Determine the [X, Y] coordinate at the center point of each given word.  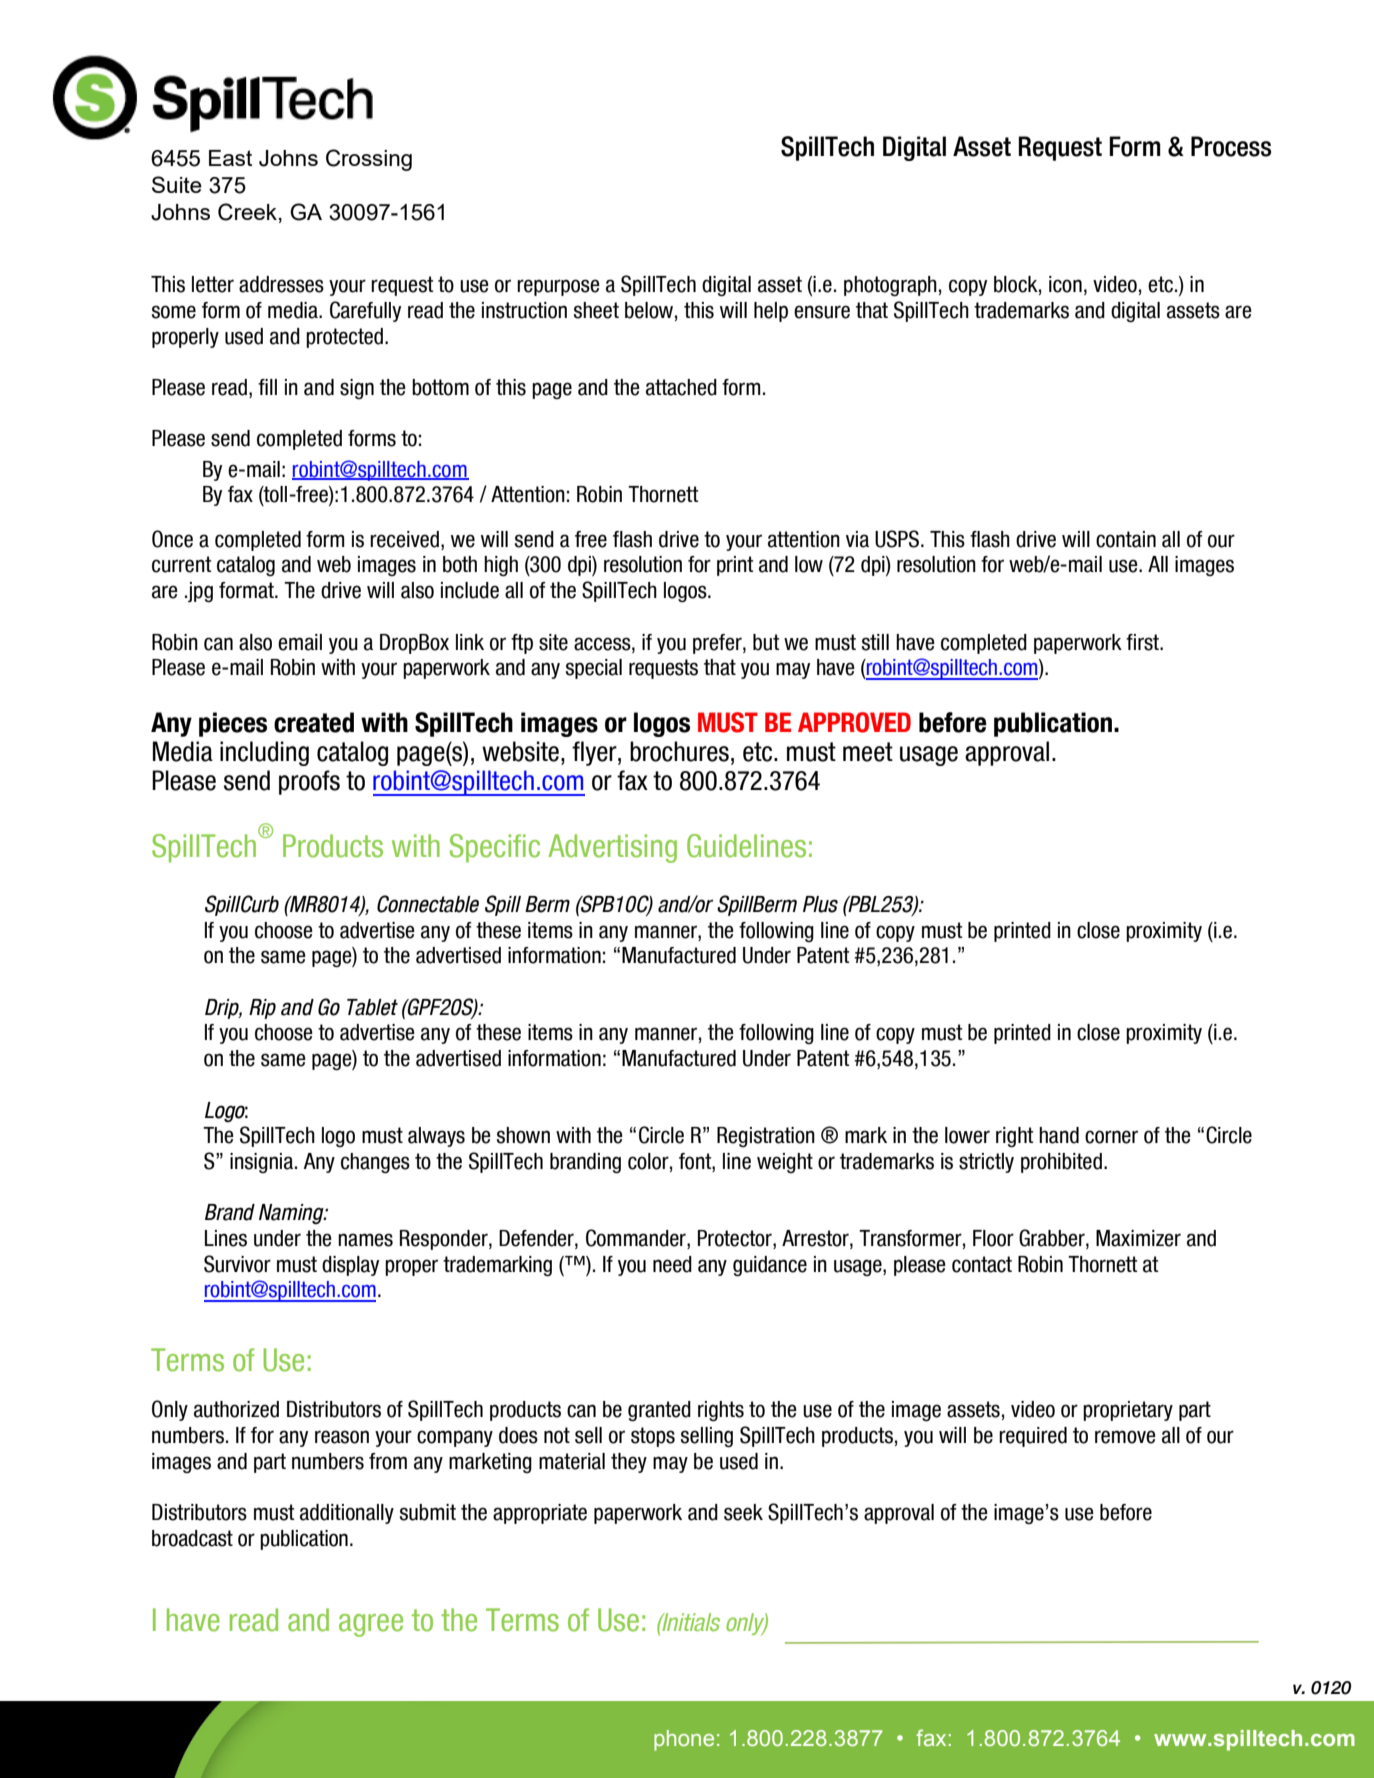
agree [371, 1625]
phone [684, 1740]
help [771, 312]
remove [1125, 1437]
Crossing [369, 160]
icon [1065, 284]
